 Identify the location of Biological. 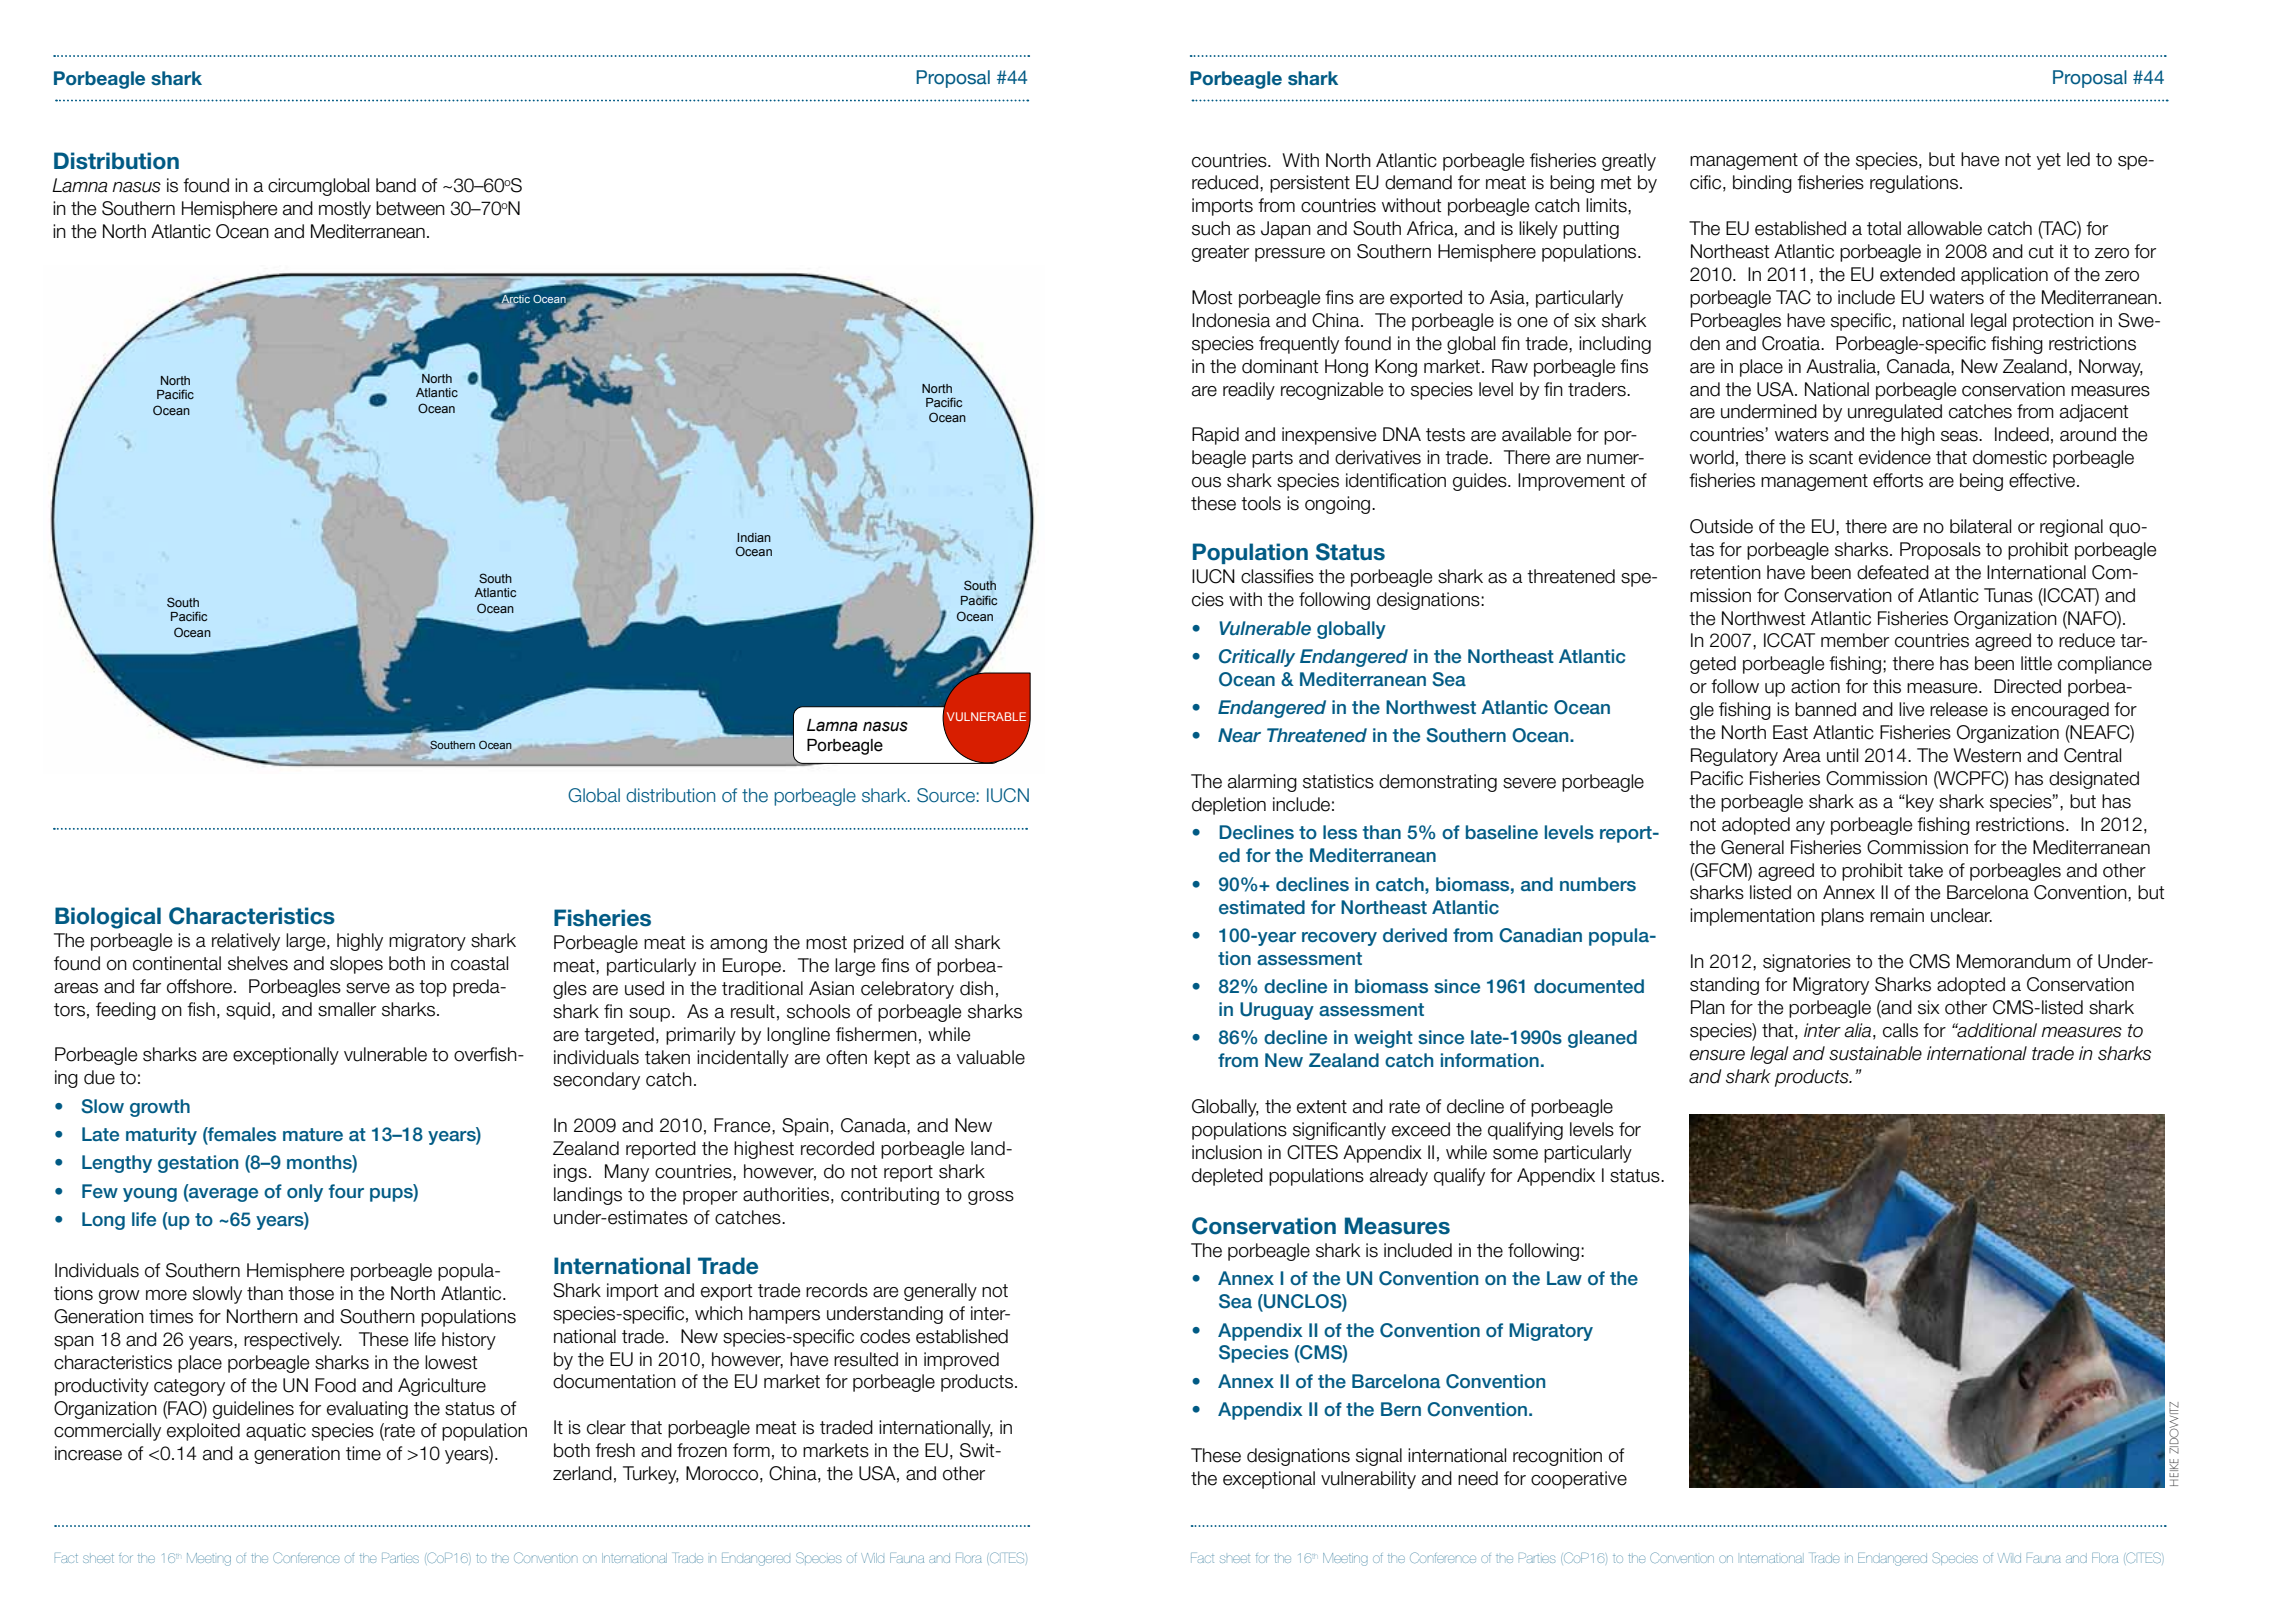
(108, 918).
